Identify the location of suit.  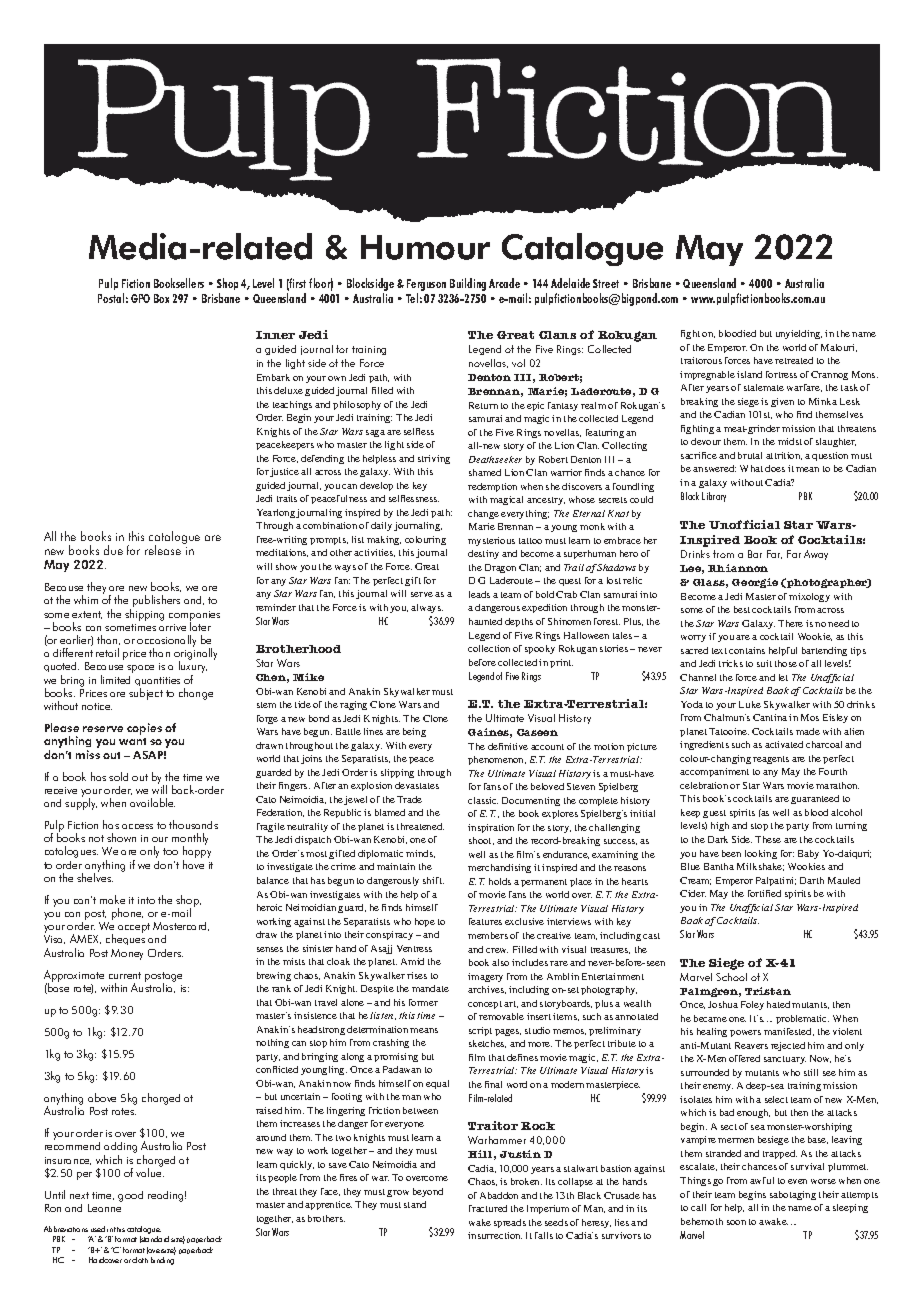
(764, 663).
